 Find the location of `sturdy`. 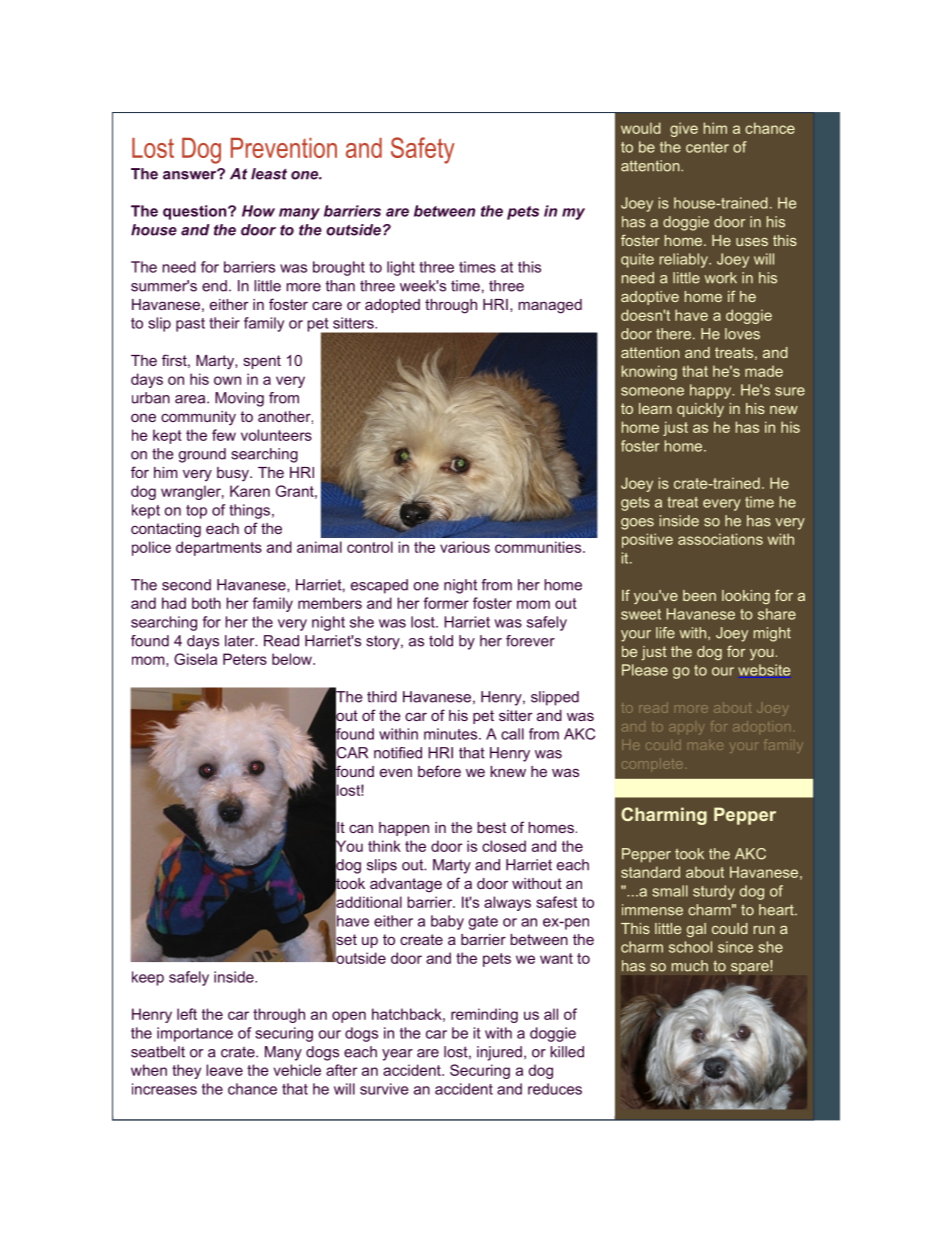

sturdy is located at coordinates (714, 892).
